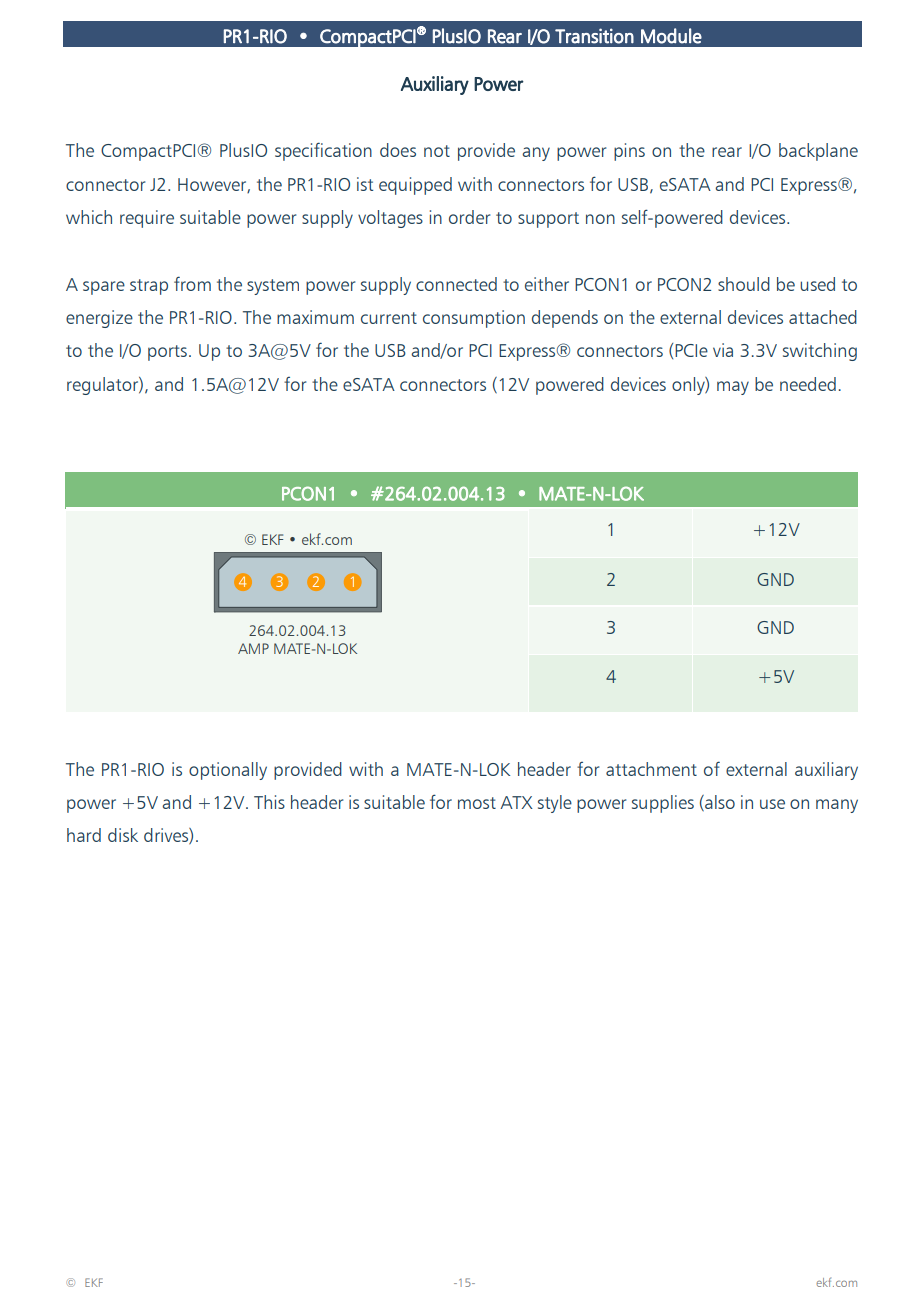 The height and width of the page is (1308, 924). Describe the element at coordinates (147, 219) in the page. I see `require` at that location.
